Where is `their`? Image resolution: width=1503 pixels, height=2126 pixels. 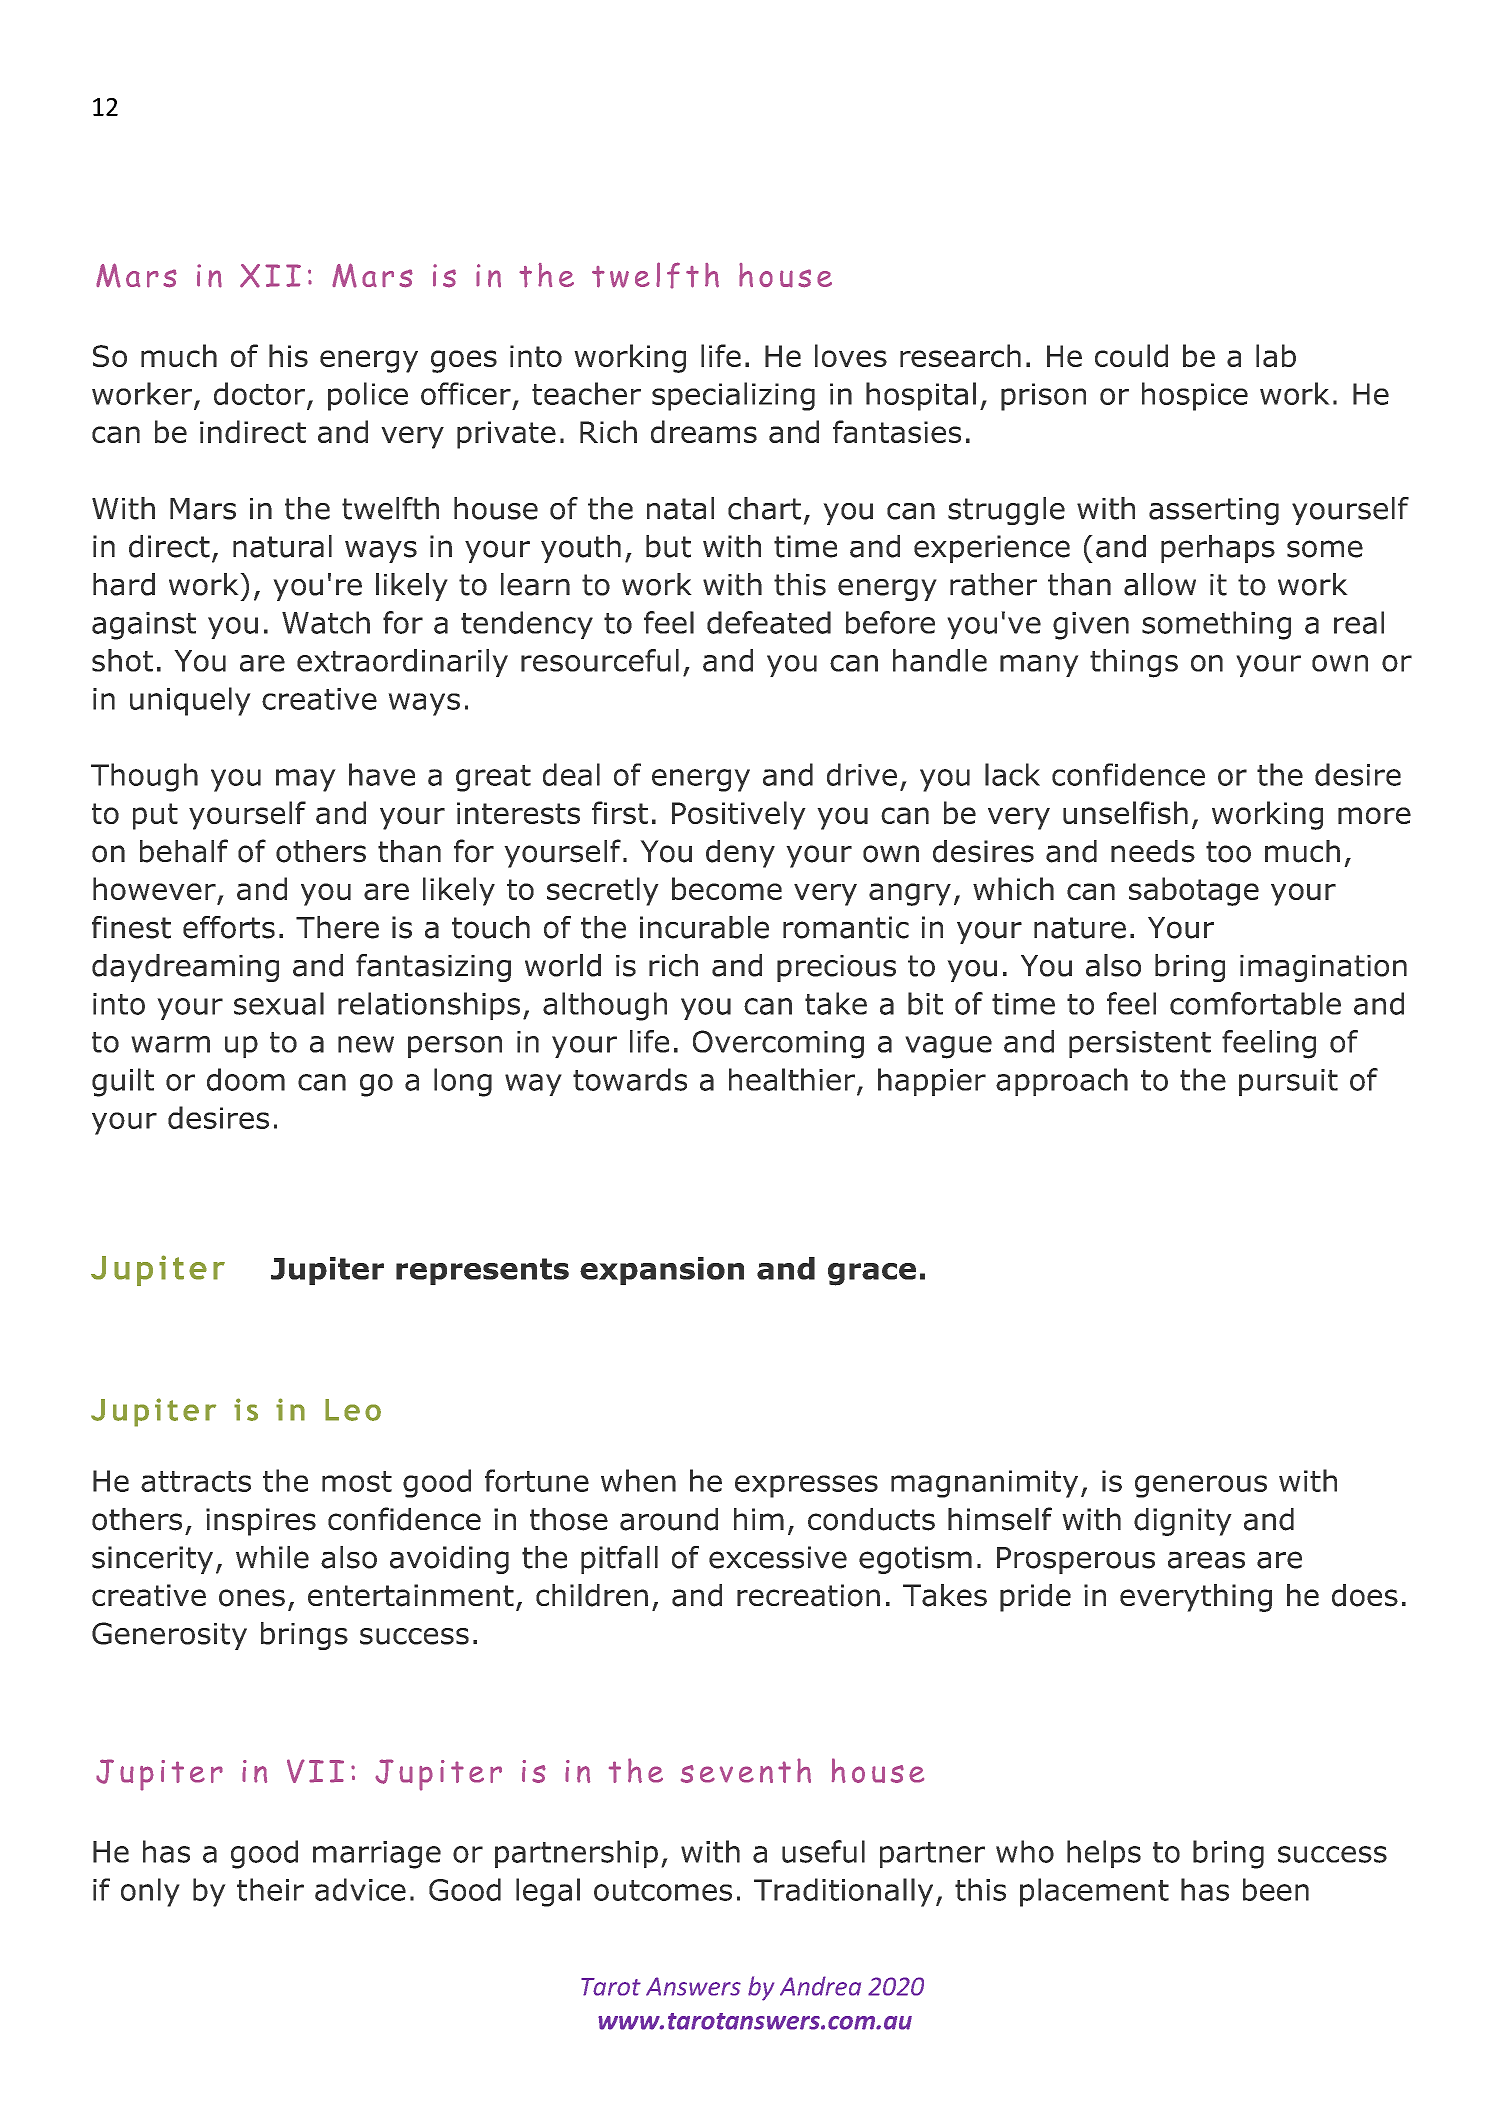 their is located at coordinates (270, 1889).
